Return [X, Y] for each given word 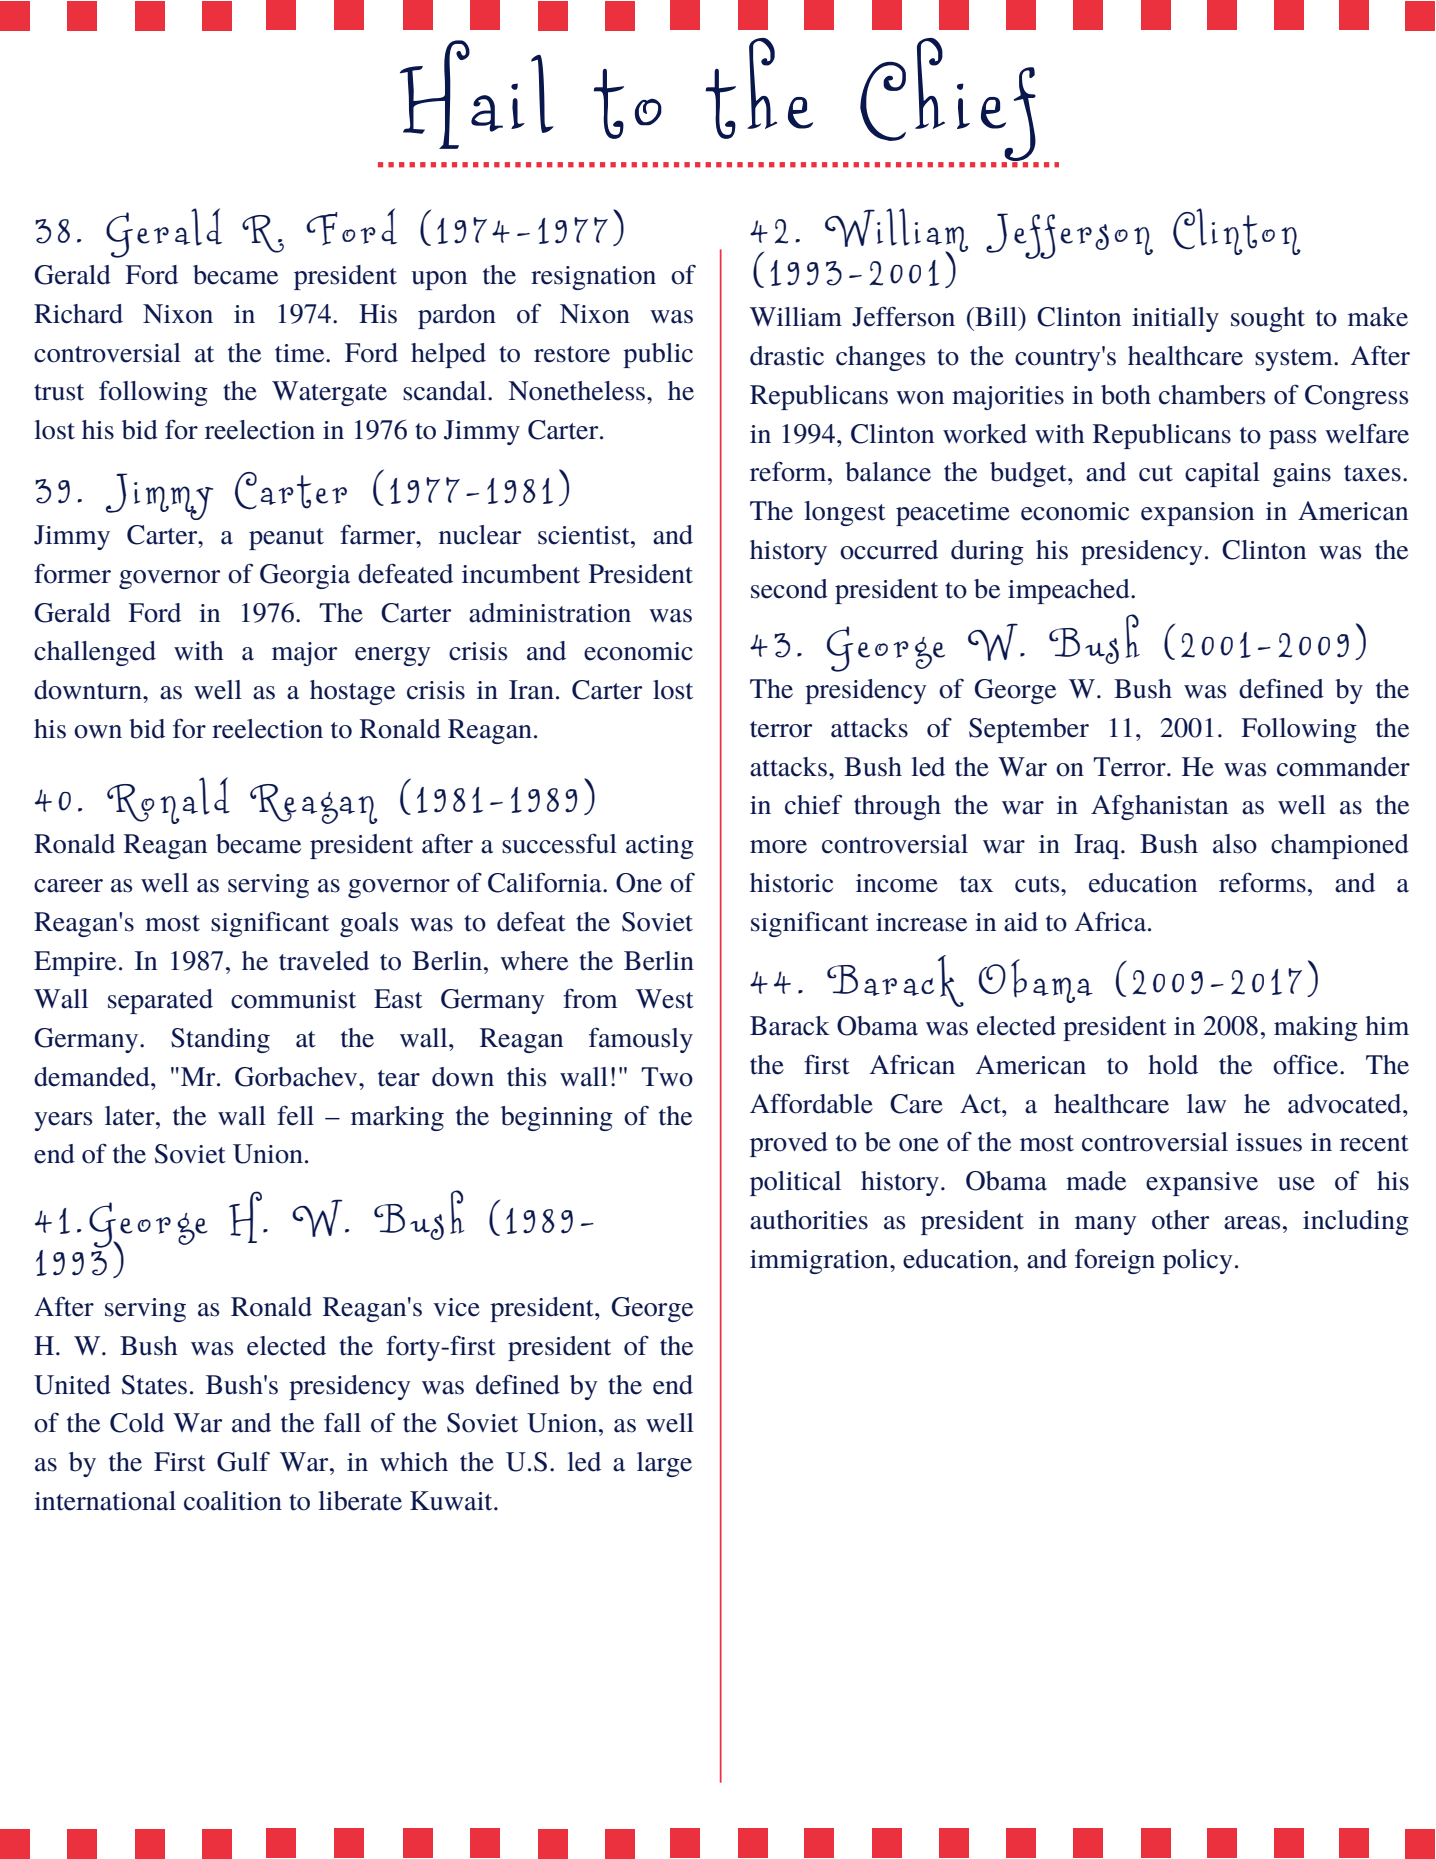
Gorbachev [297, 1077]
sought [1268, 319]
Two [667, 1077]
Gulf [243, 1461]
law [1206, 1104]
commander [1343, 767]
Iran [531, 690]
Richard [78, 314]
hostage [352, 692]
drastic [787, 356]
